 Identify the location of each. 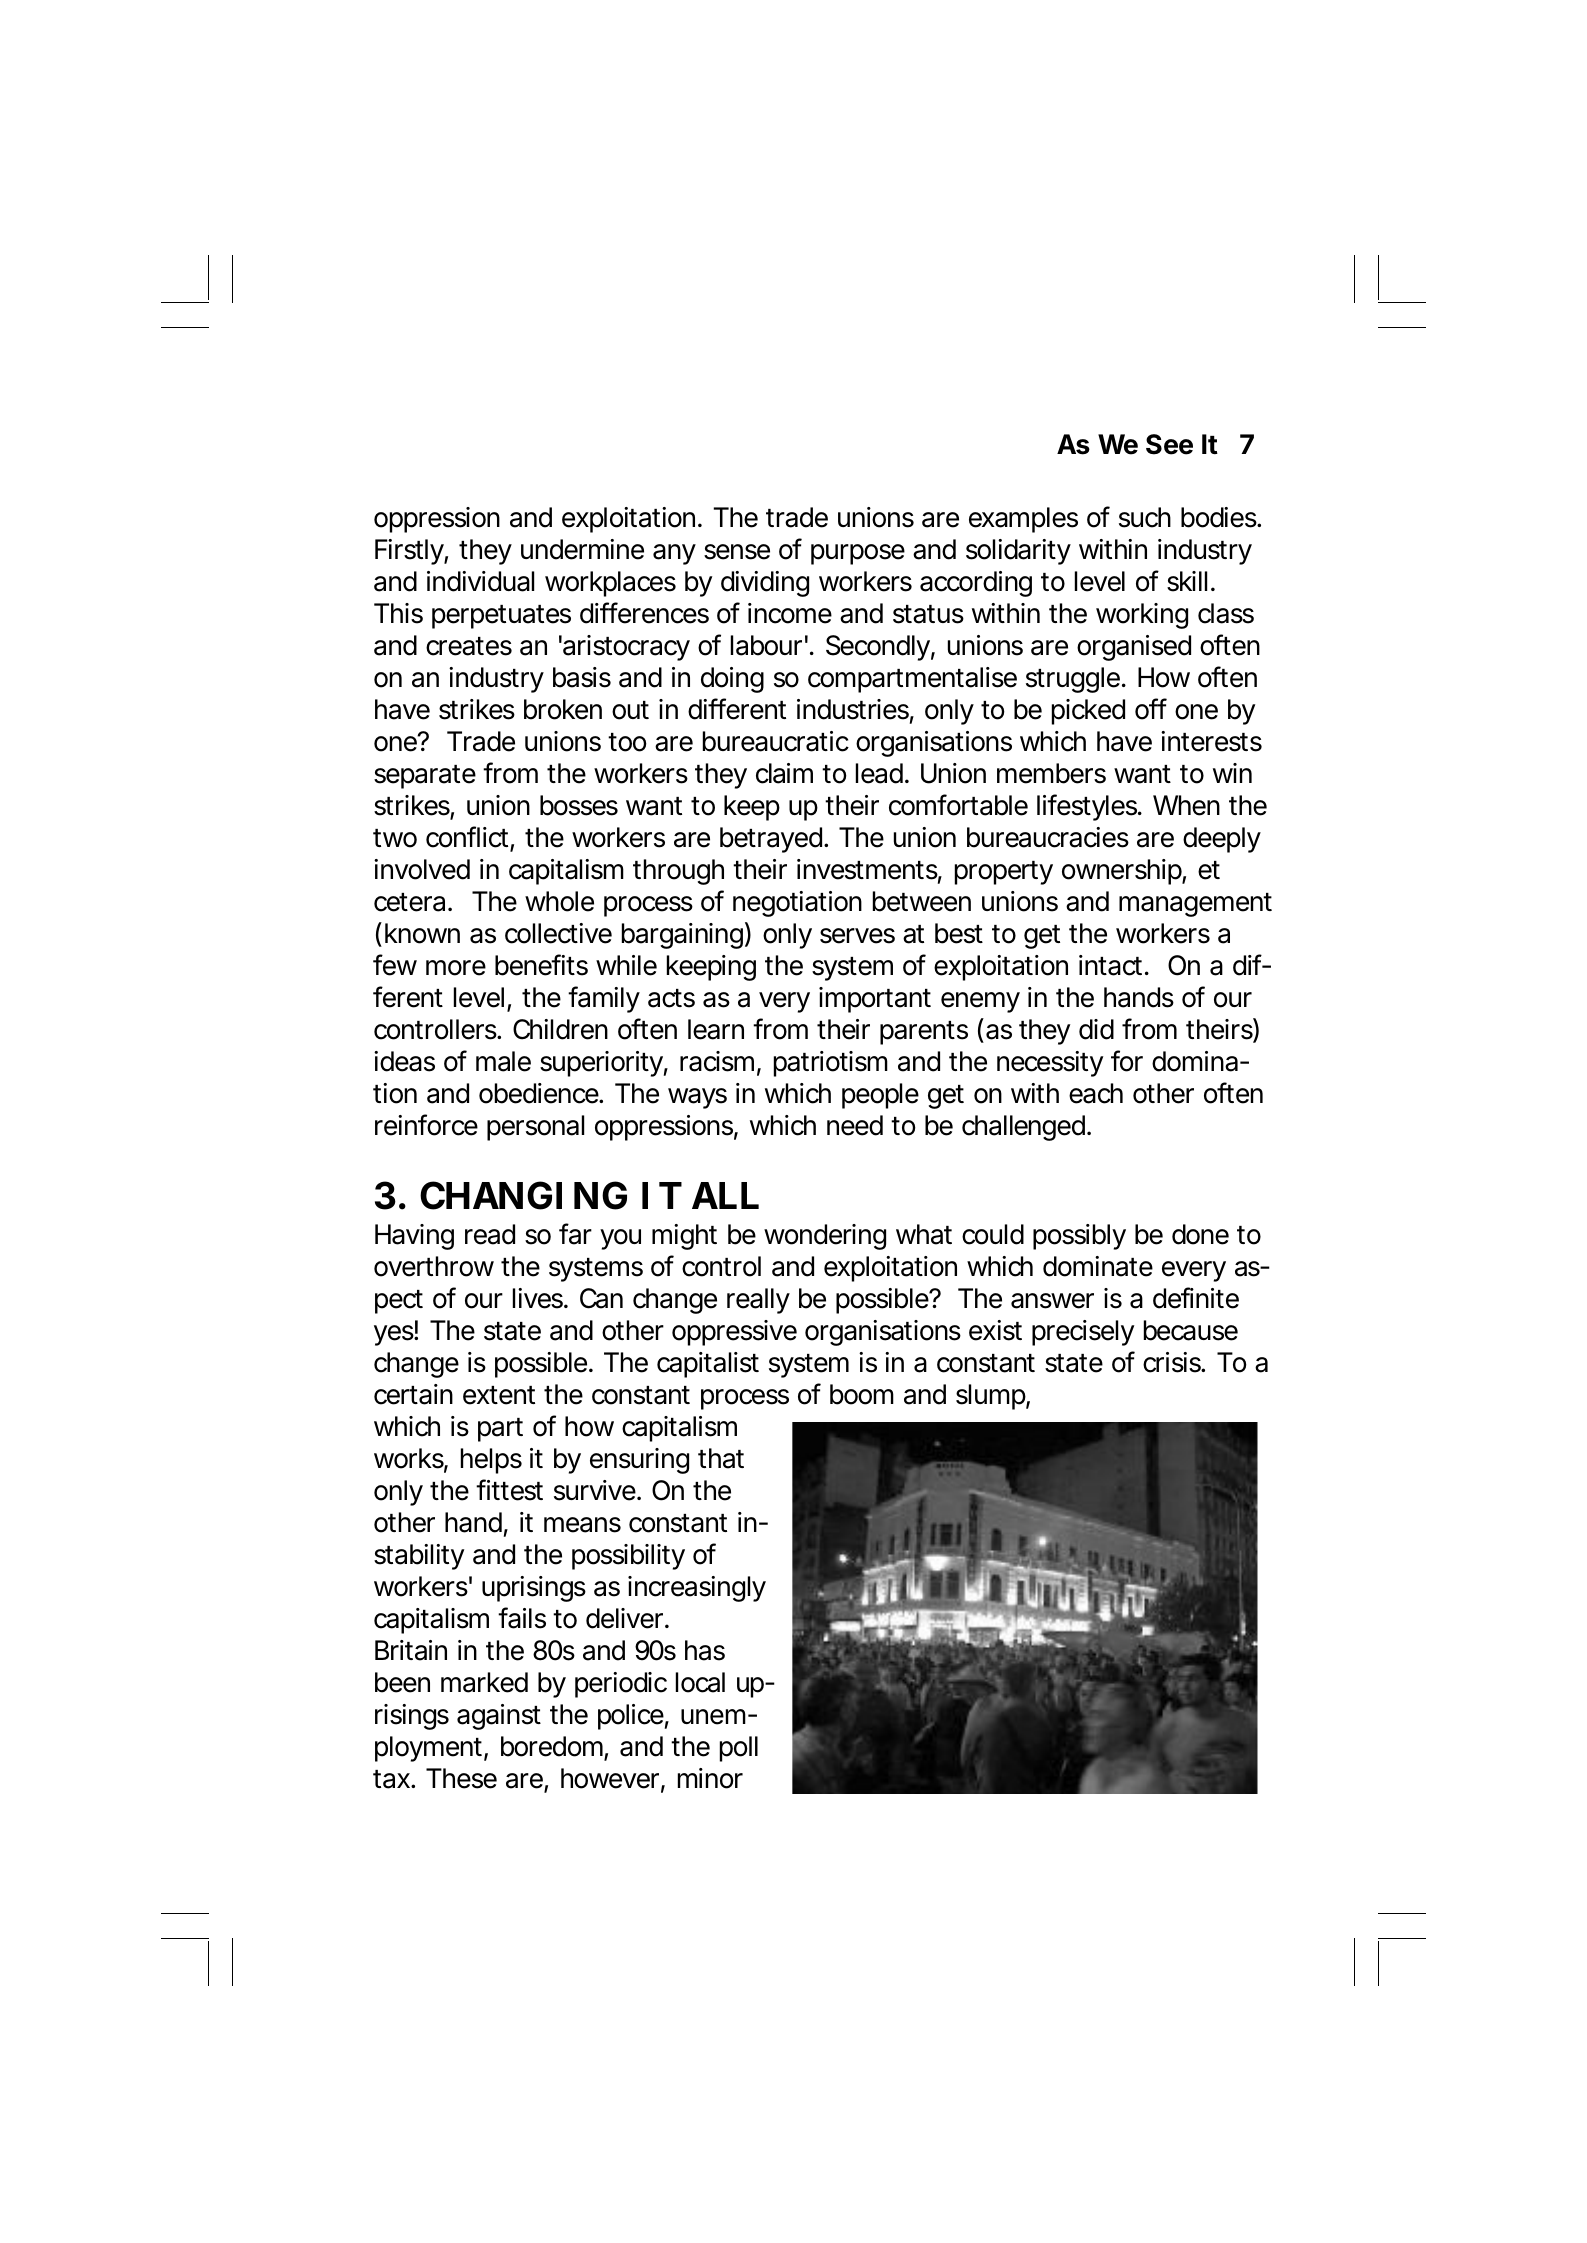
(1096, 1093).
